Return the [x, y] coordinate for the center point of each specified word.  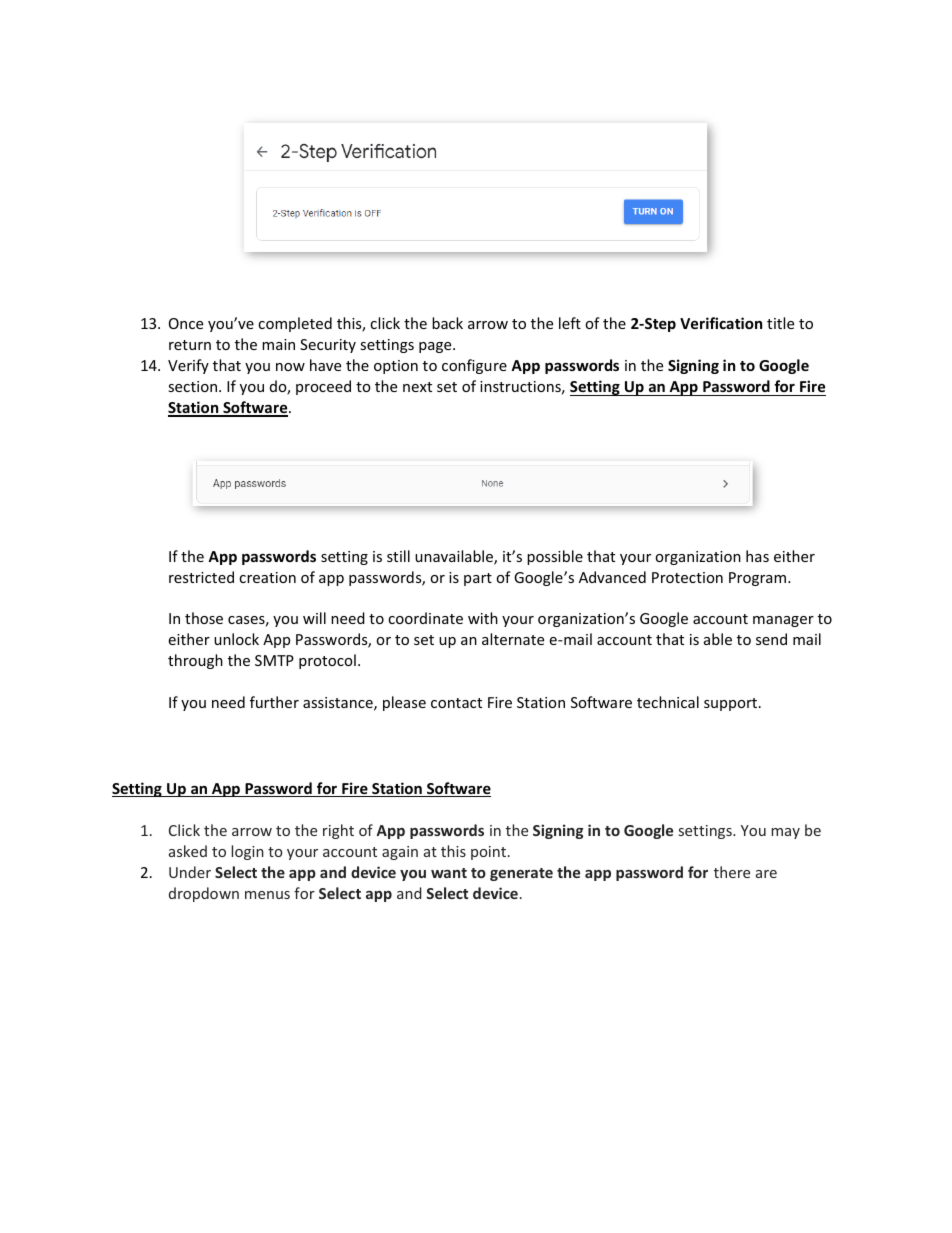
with [483, 618]
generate [521, 874]
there [732, 872]
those [204, 618]
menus [267, 895]
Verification [721, 323]
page [436, 347]
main [278, 344]
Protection [687, 577]
